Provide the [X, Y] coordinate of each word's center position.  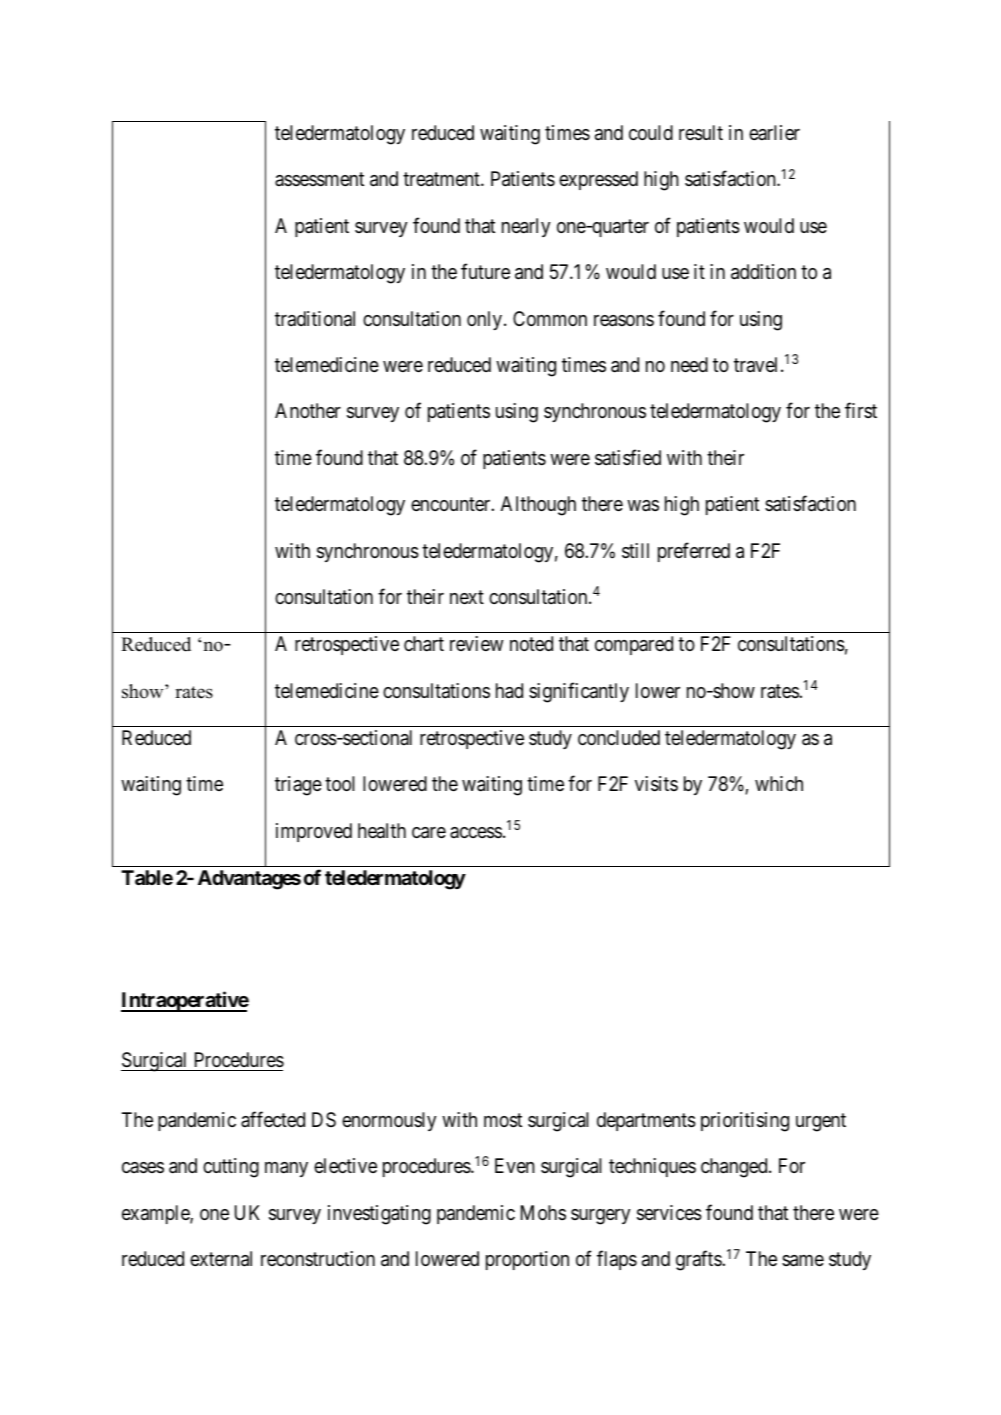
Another [308, 410]
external [221, 1259]
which [779, 783]
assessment [319, 180]
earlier [774, 132]
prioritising [745, 1122]
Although [538, 506]
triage [298, 786]
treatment [442, 179]
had [509, 691]
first [861, 410]
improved [314, 832]
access [476, 833]
